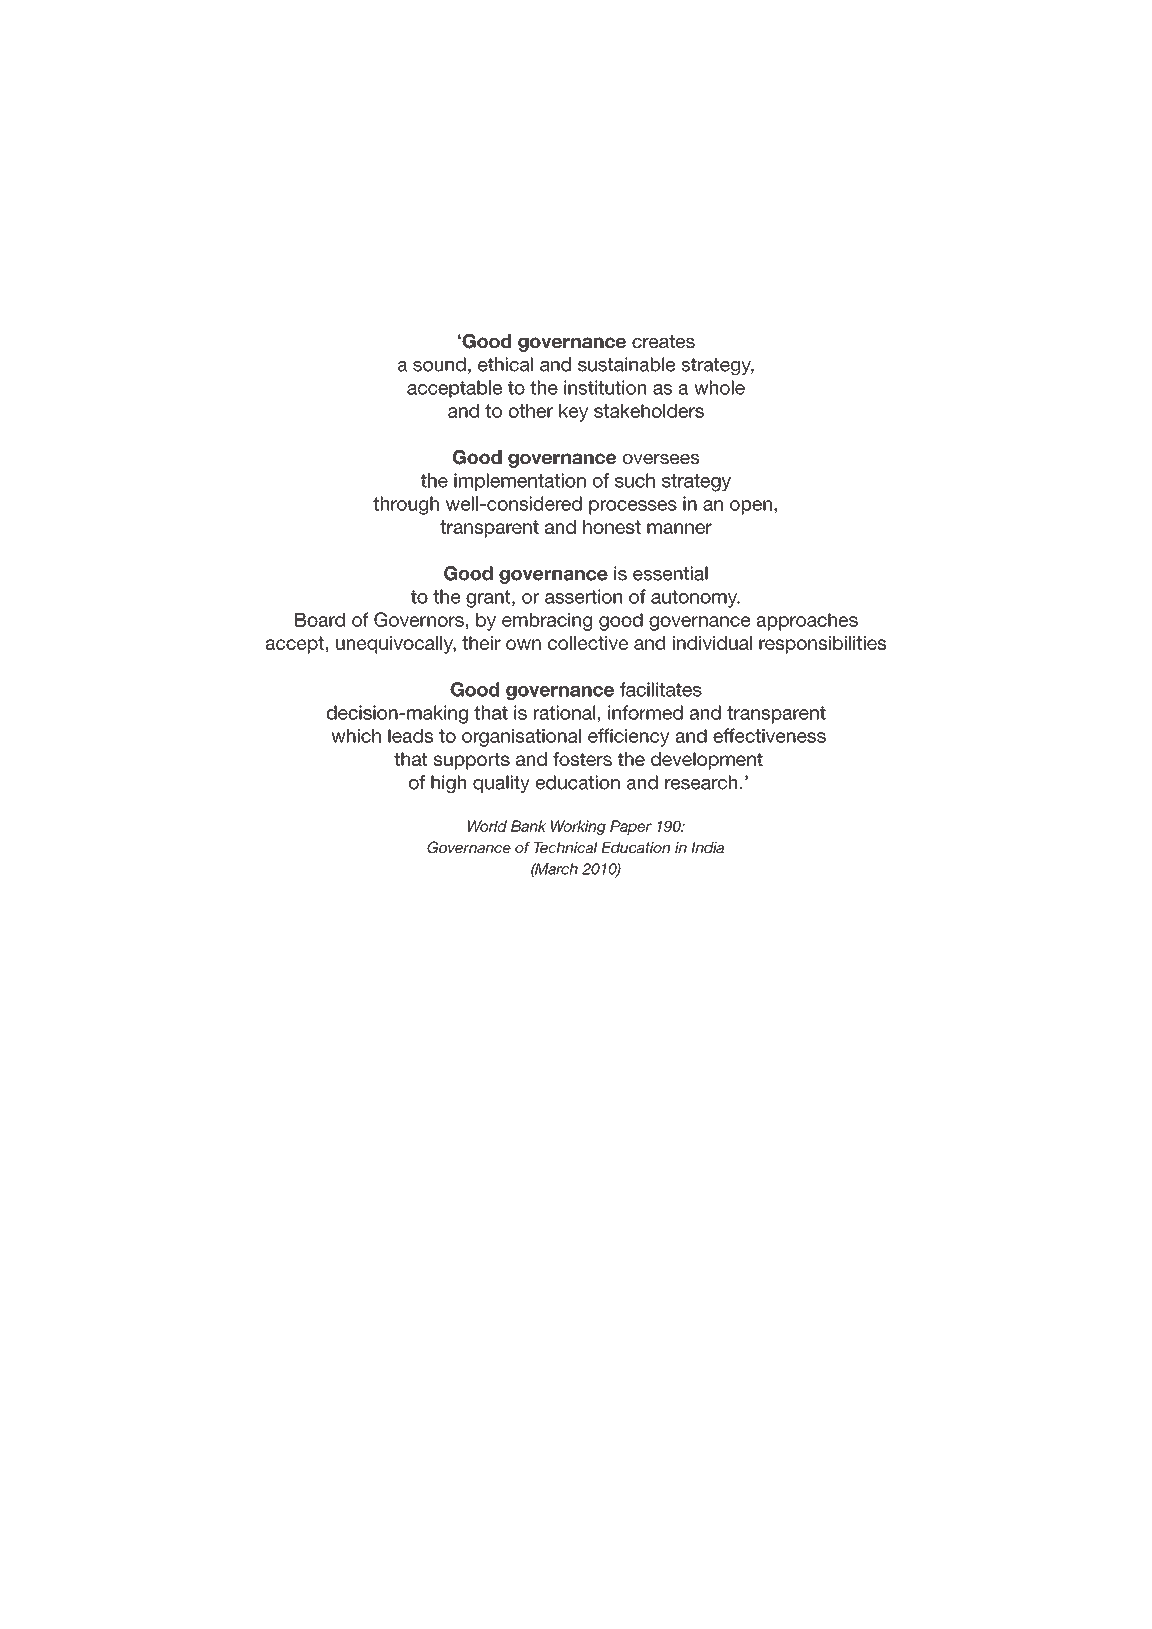 This document has height=1629, width=1152. Describe the element at coordinates (695, 599) in the document. I see `autonomy` at that location.
